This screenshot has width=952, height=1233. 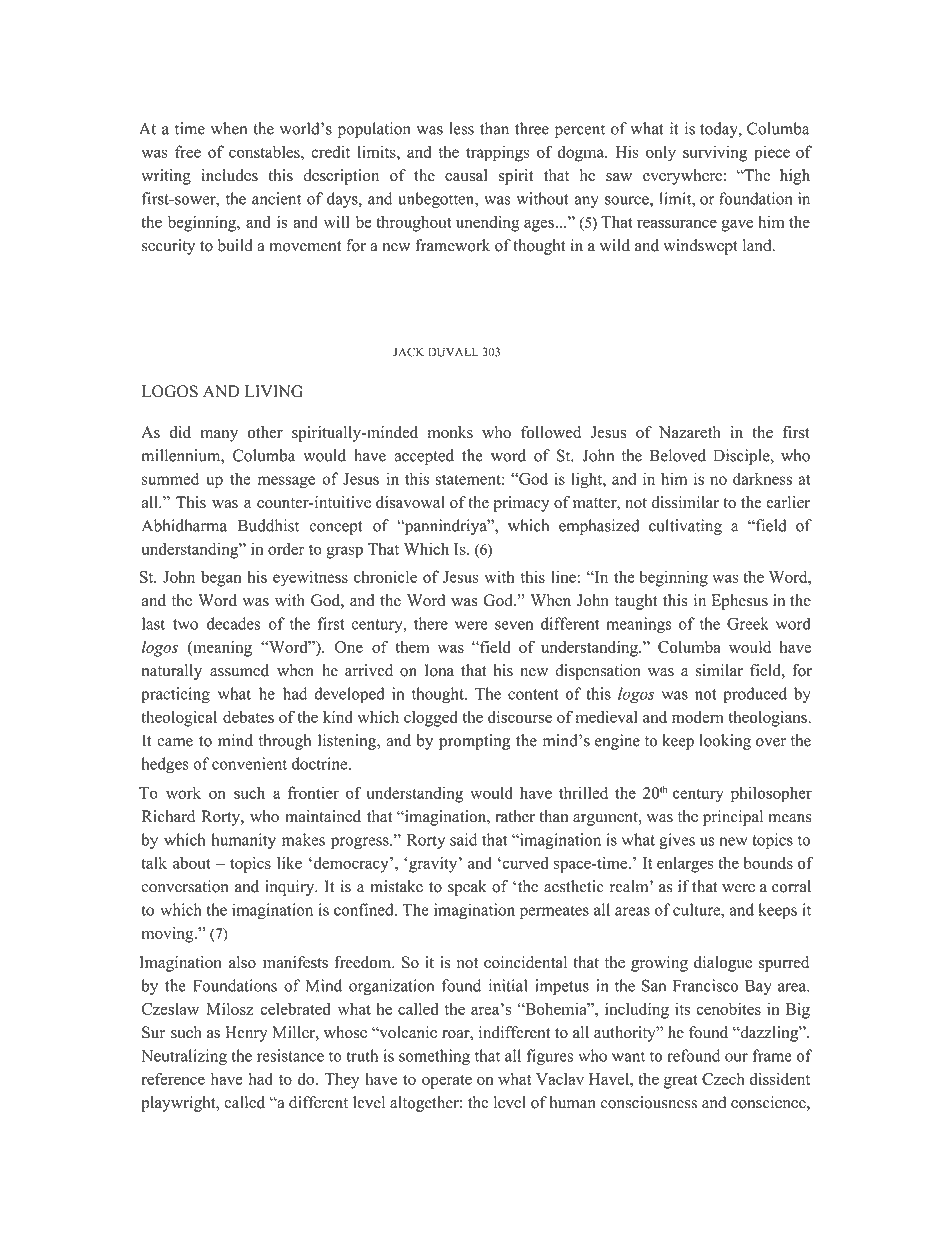 I want to click on Ephesus, so click(x=739, y=602).
